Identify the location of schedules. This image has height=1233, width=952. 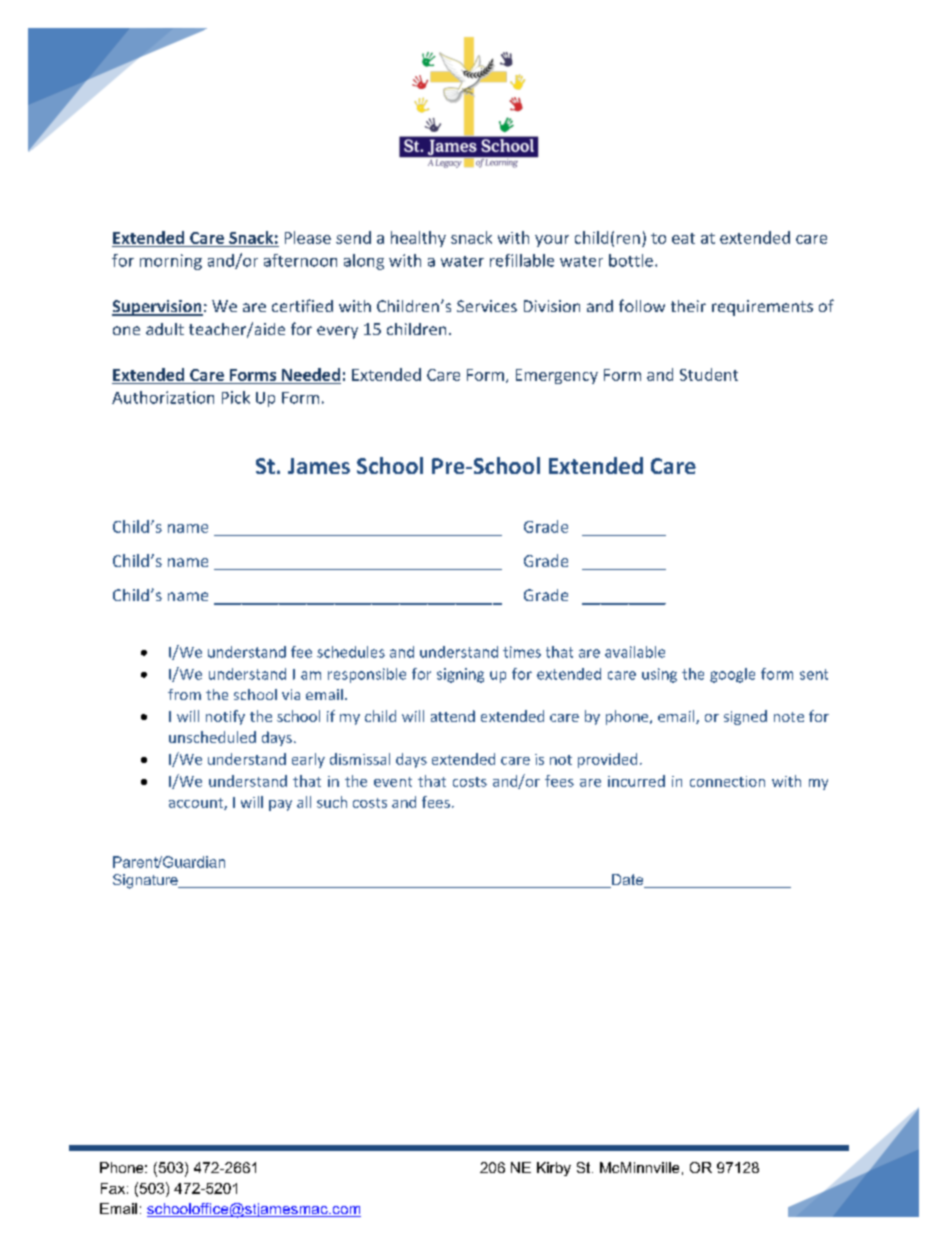
(351, 652).
